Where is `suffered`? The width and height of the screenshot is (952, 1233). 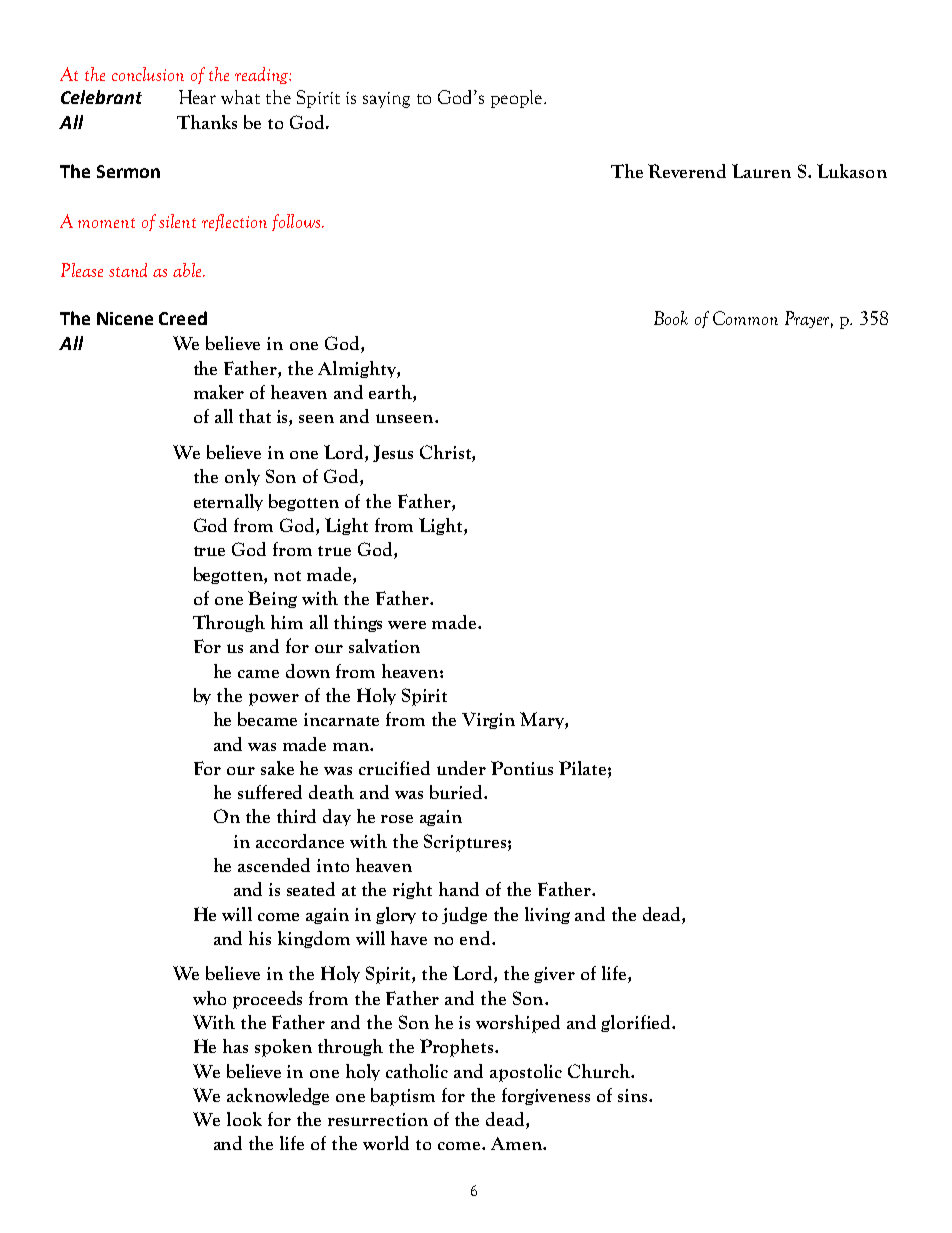
suffered is located at coordinates (270, 792).
